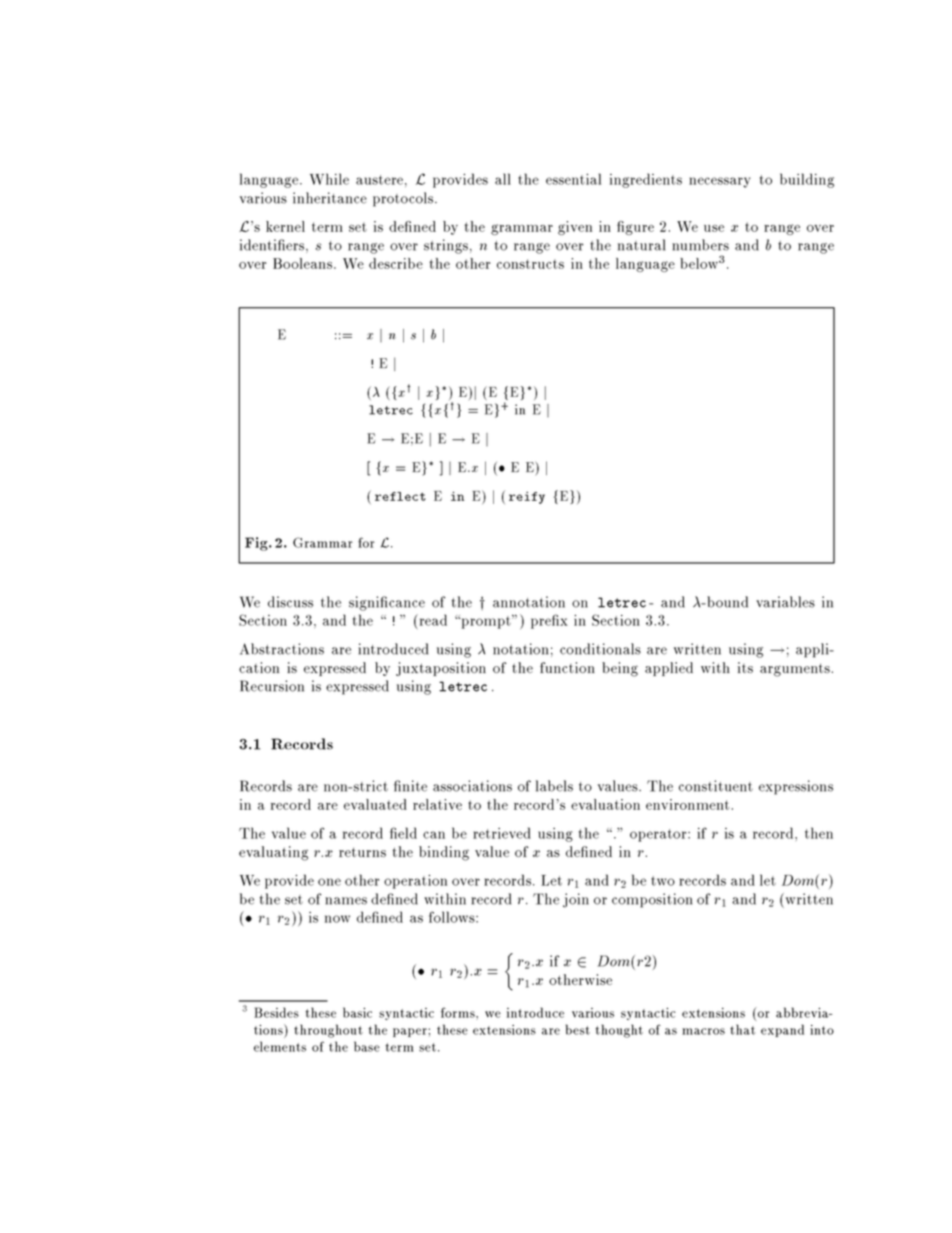 The height and width of the image is (1233, 952). Describe the element at coordinates (742, 1029) in the image. I see `that` at that location.
